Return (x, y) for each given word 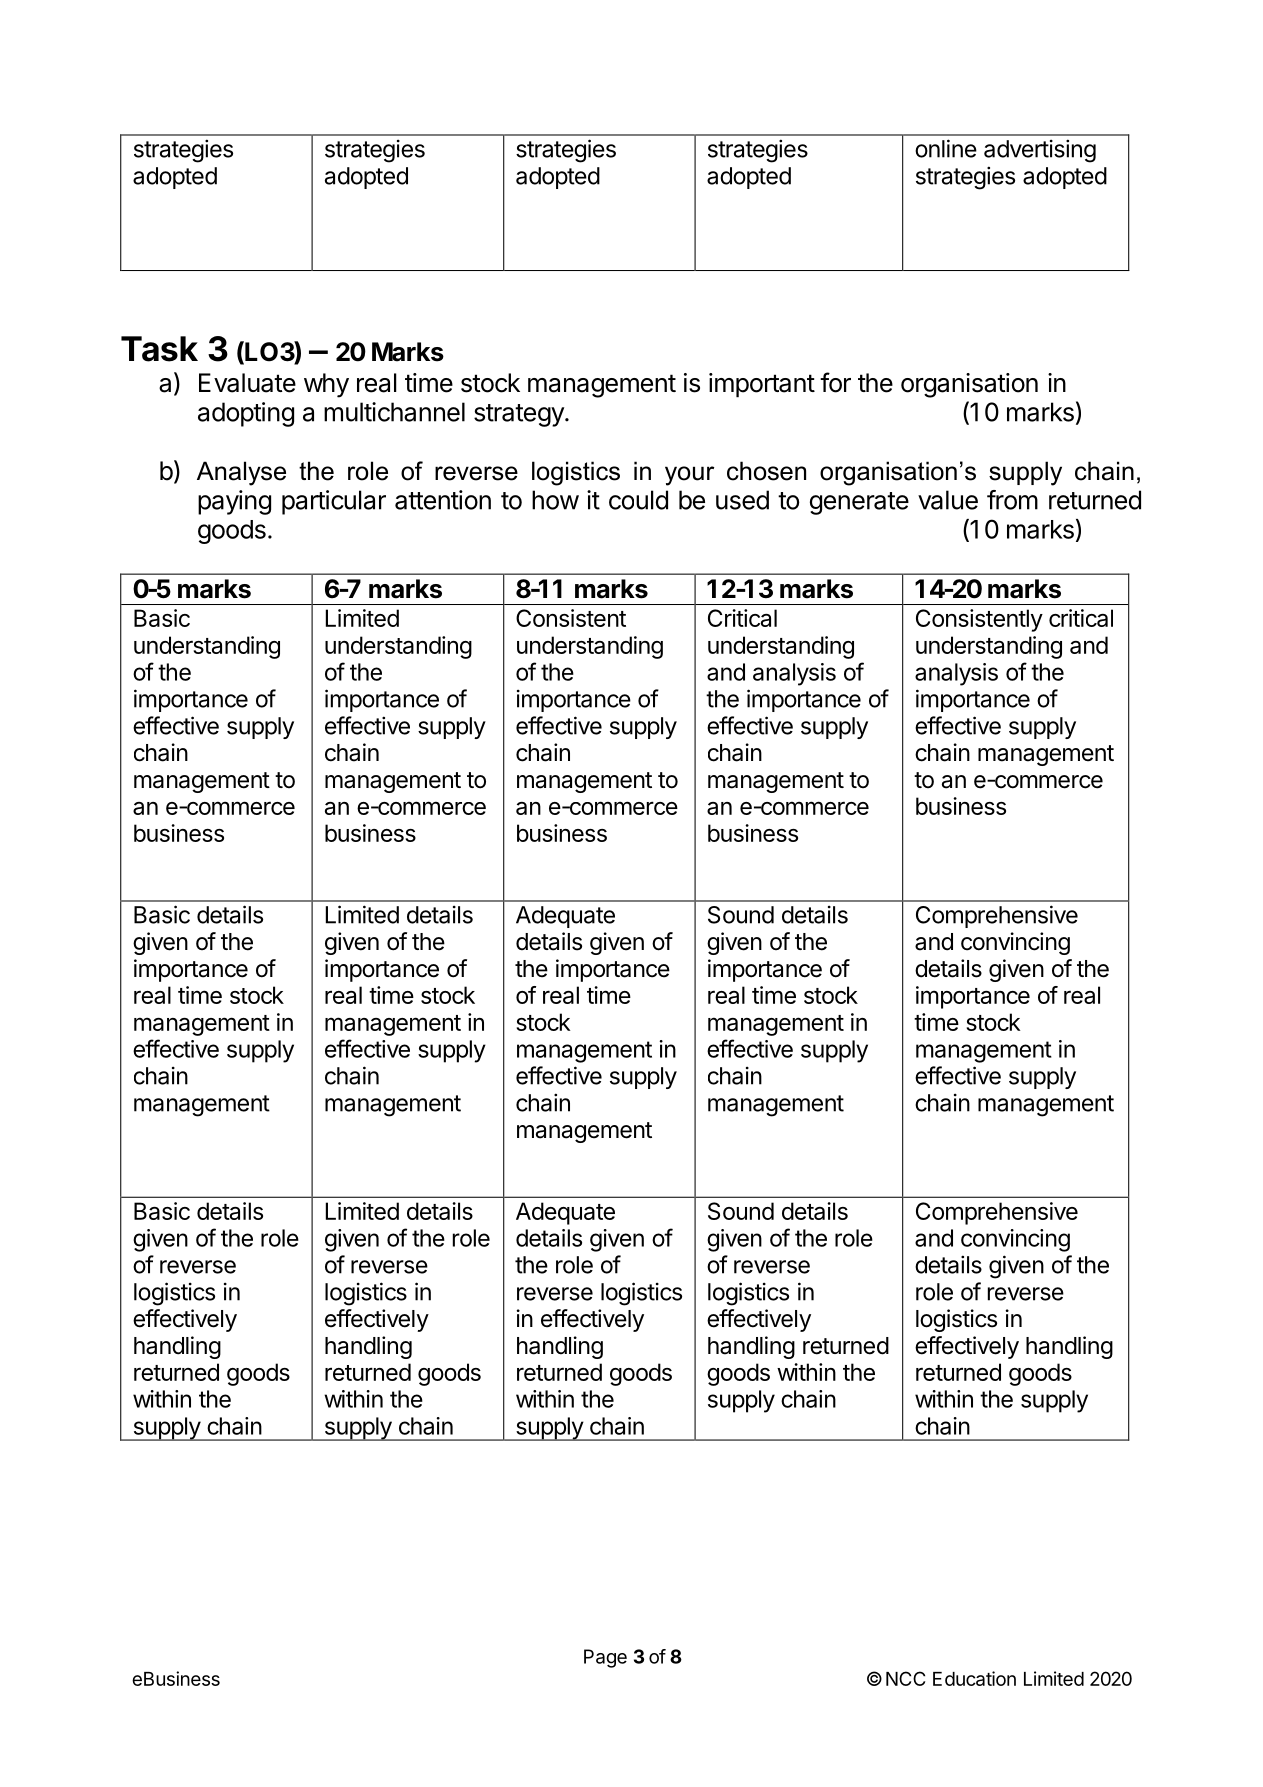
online (946, 148)
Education (974, 1678)
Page (605, 1658)
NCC (905, 1678)
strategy (520, 415)
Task (159, 349)
